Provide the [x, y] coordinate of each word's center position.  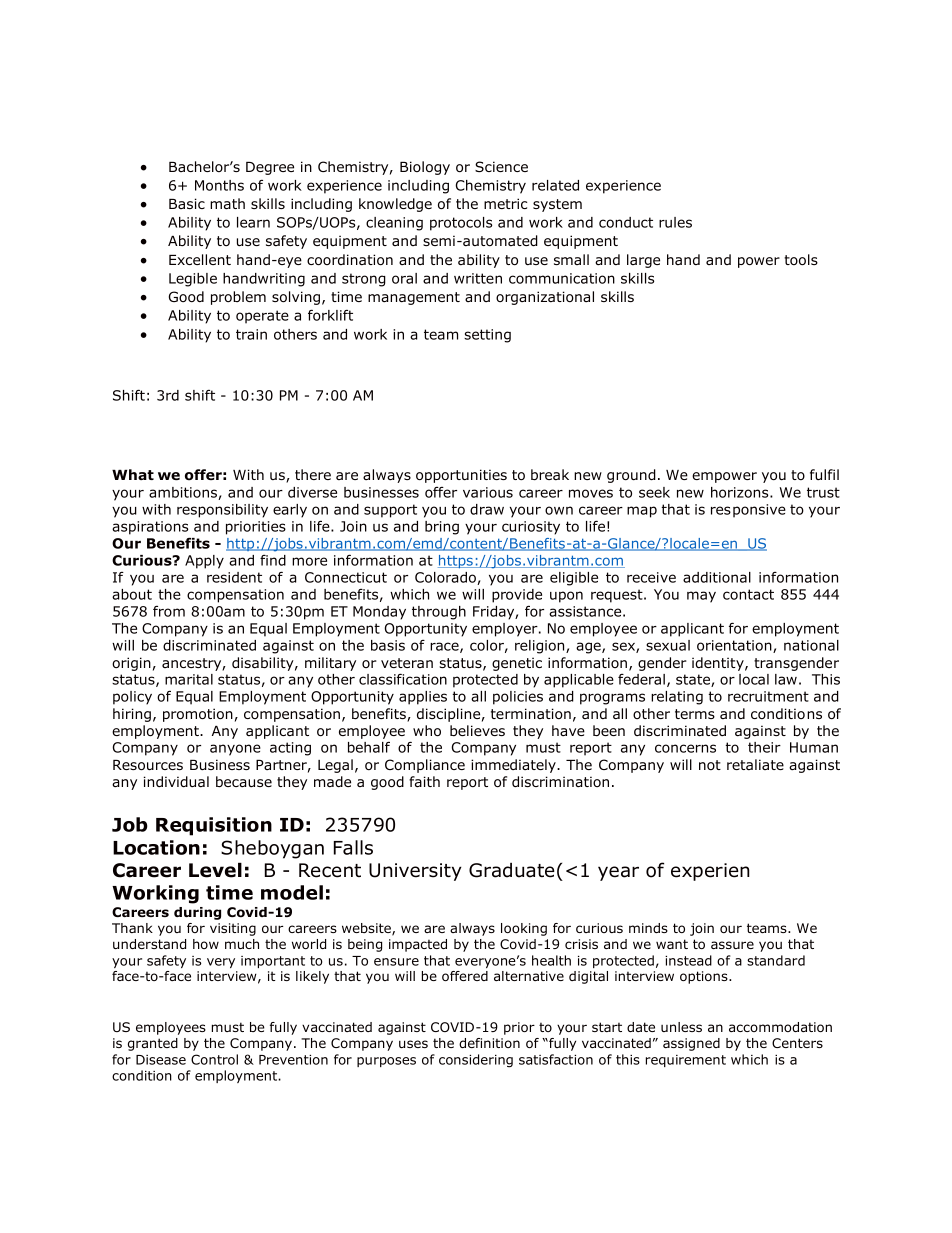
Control [214, 1059]
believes [477, 730]
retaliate [755, 764]
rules [675, 222]
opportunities [461, 476]
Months [219, 185]
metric [505, 203]
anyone [235, 750]
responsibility [222, 511]
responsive [748, 511]
